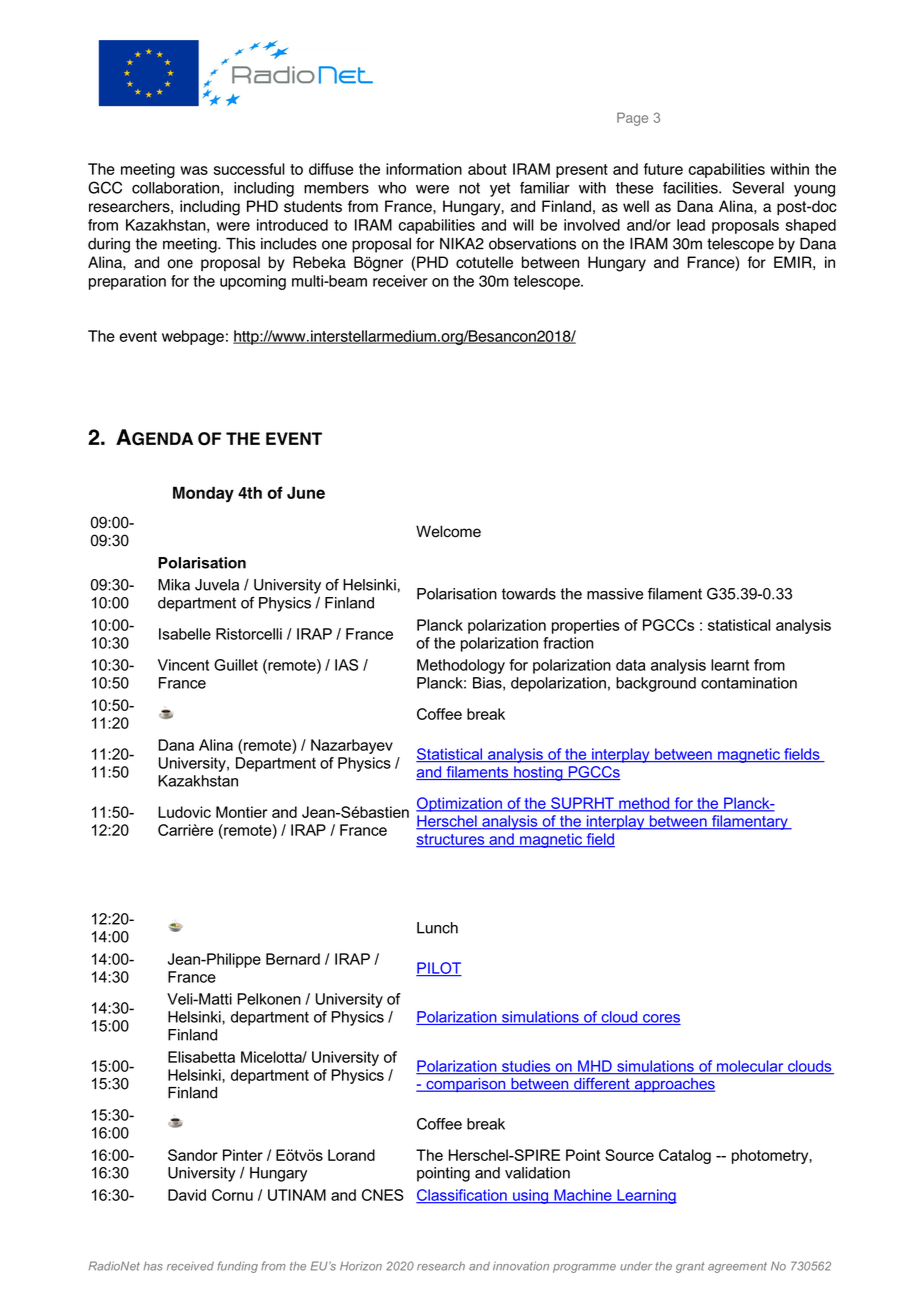  Describe the element at coordinates (175, 188) in the screenshot. I see `collaboration` at that location.
